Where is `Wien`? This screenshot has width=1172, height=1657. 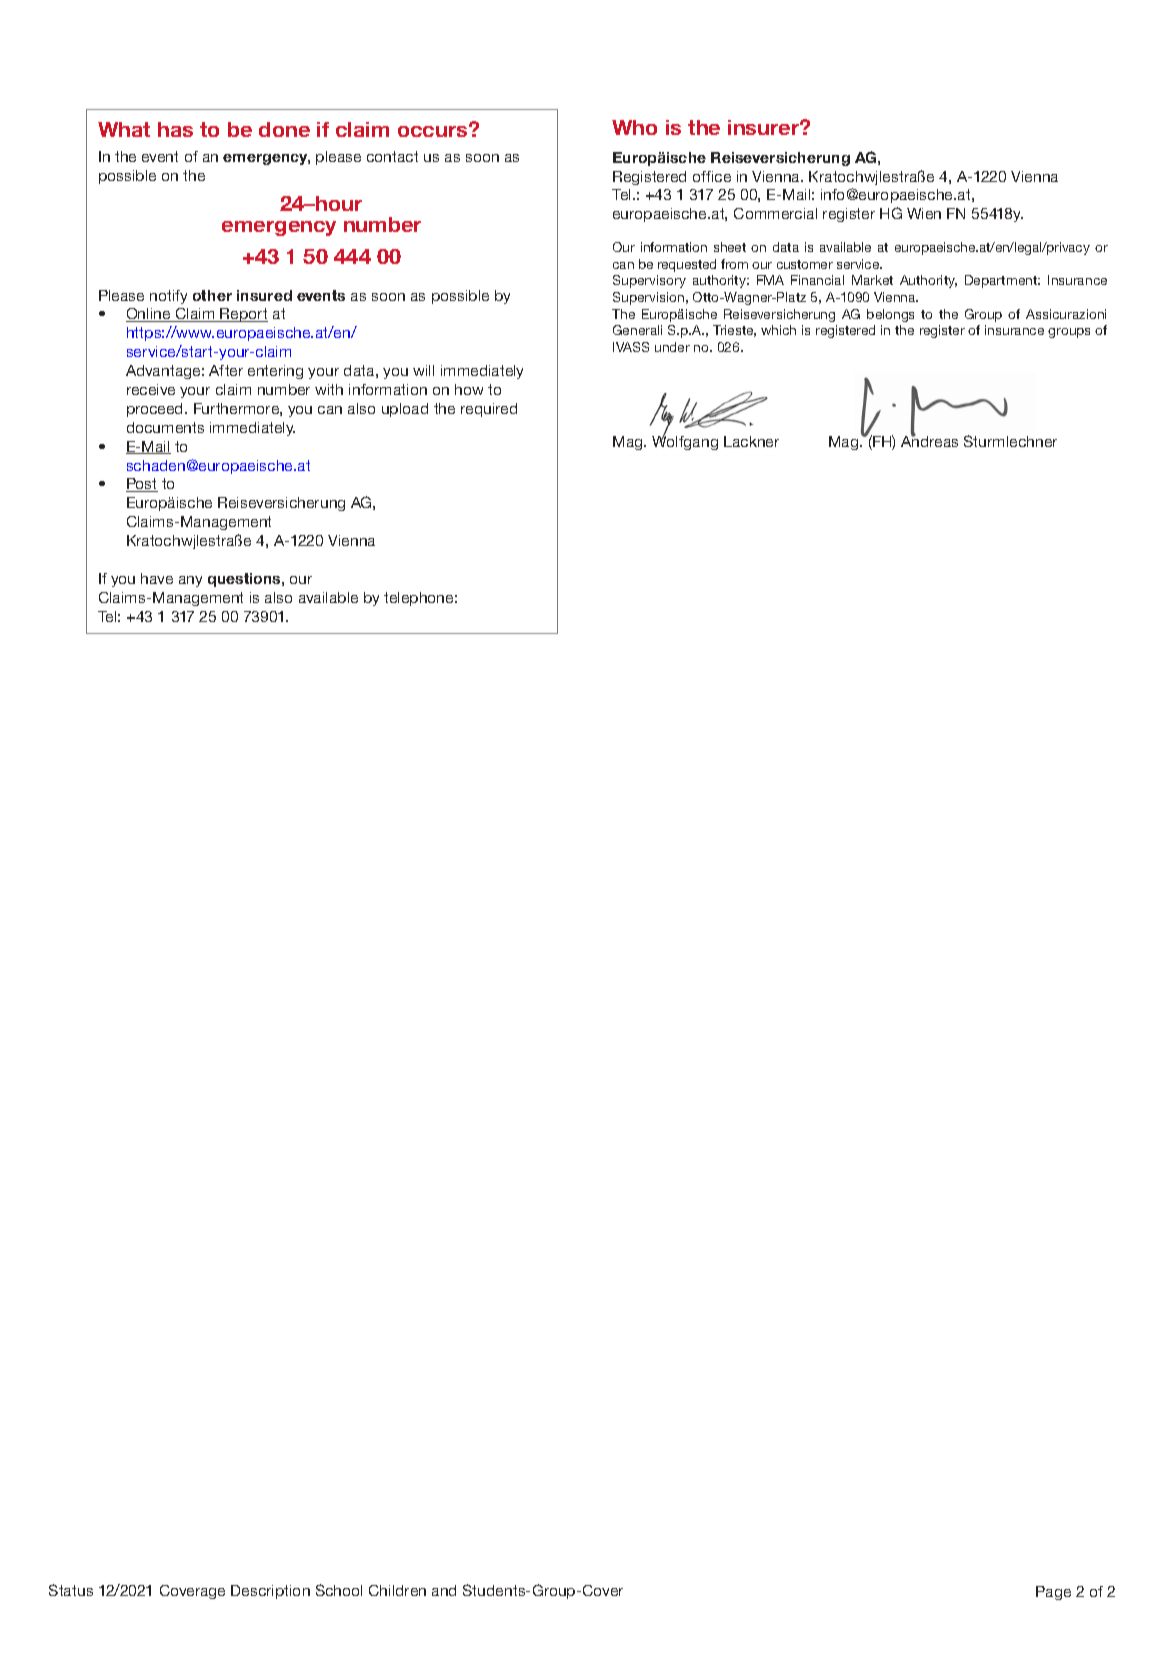 Wien is located at coordinates (924, 213).
